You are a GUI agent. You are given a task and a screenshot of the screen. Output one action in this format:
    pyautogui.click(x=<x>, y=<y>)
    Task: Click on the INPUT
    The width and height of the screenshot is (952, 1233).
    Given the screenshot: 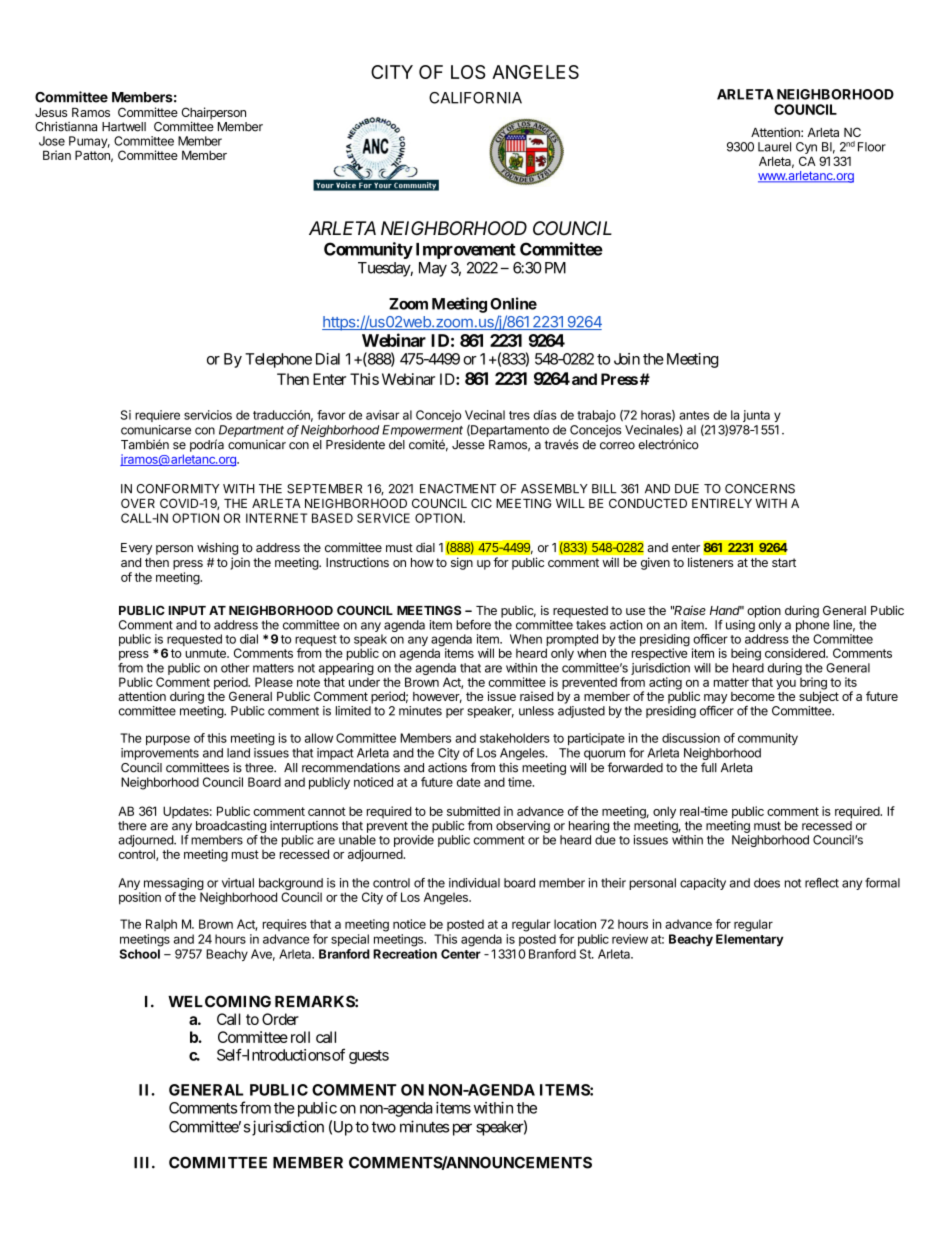 What is the action you would take?
    pyautogui.click(x=187, y=610)
